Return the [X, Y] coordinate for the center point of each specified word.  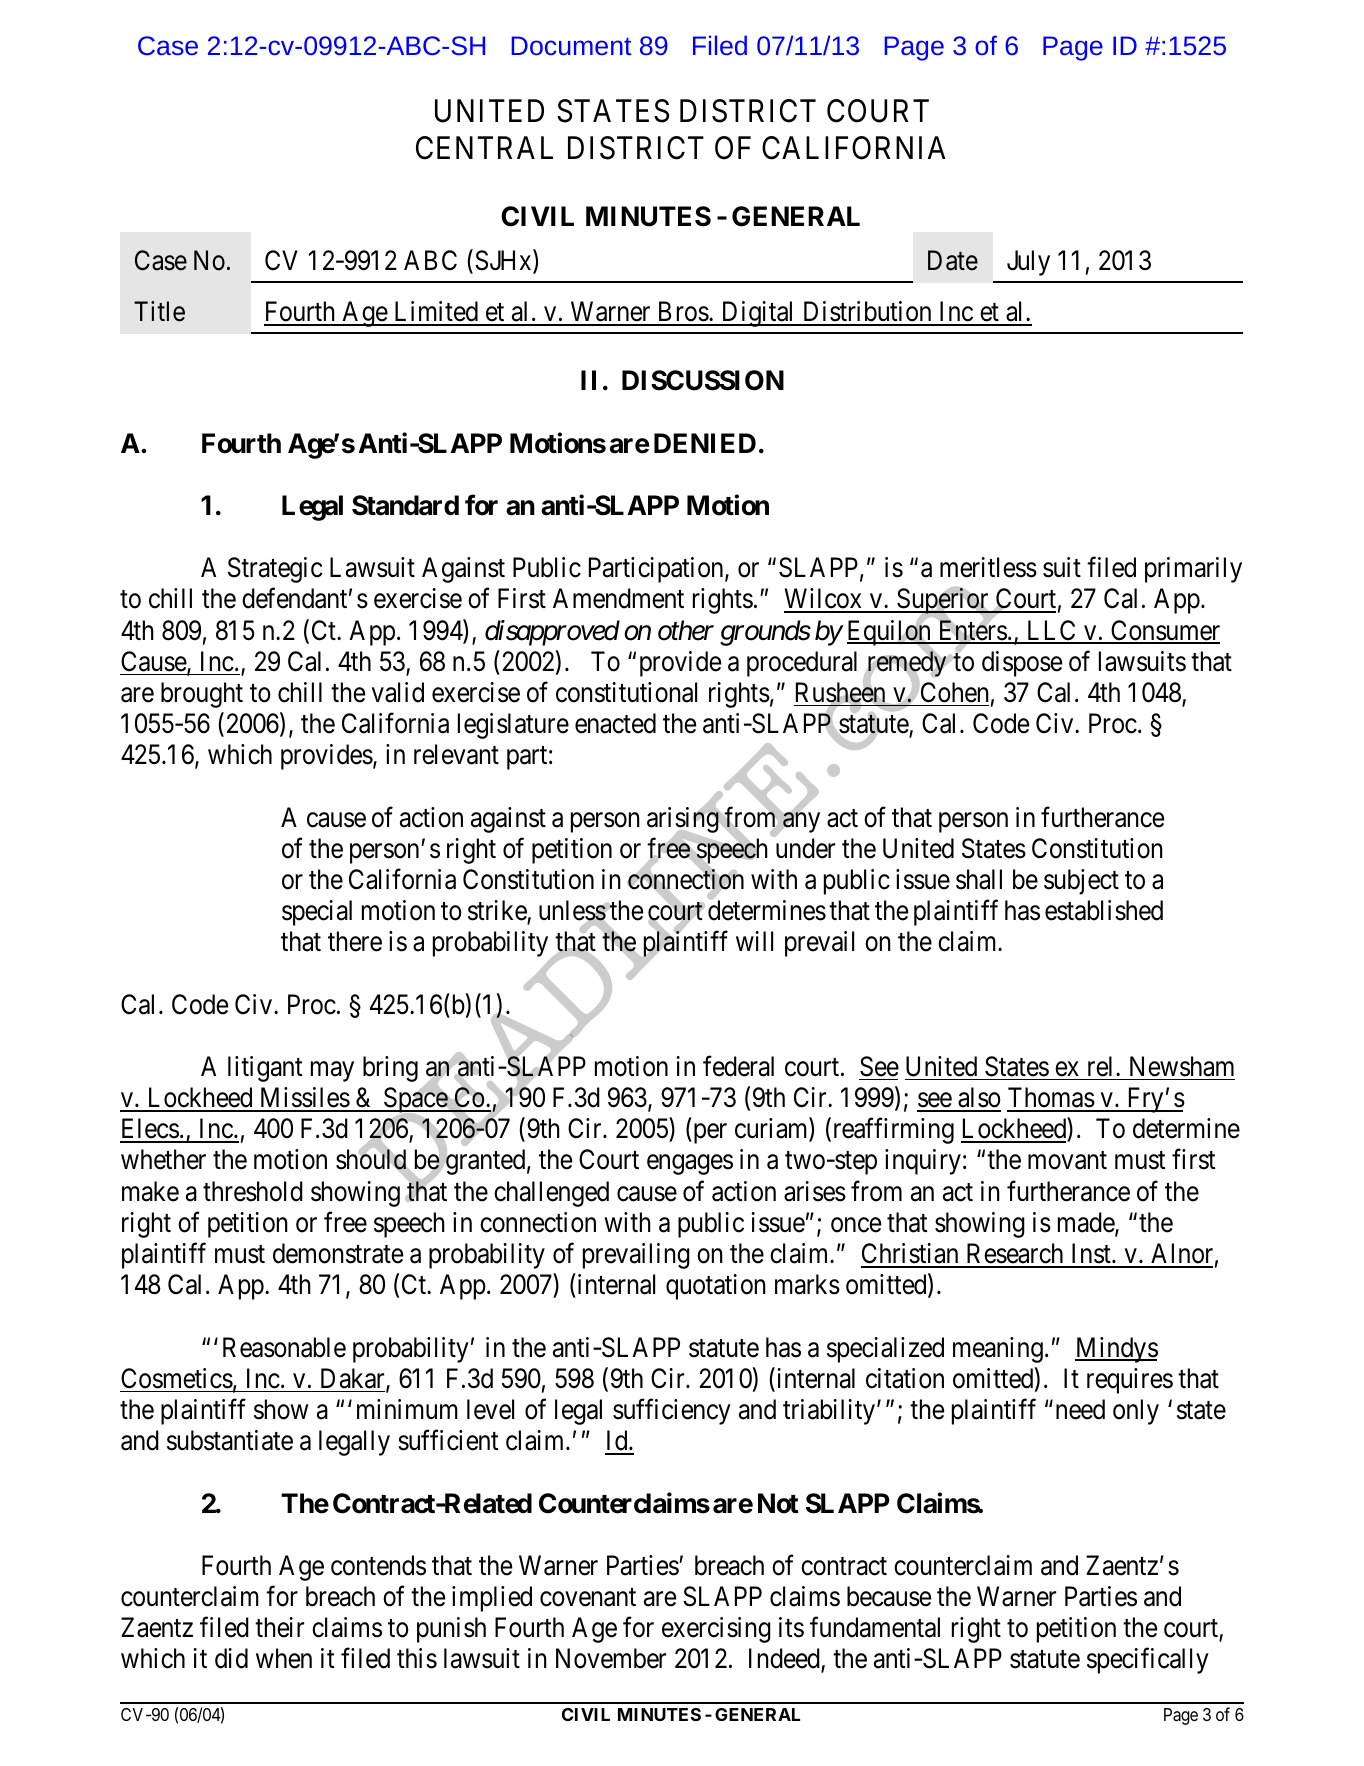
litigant [265, 1069]
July [1028, 263]
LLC [1051, 631]
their [279, 1627]
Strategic [275, 570]
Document [571, 45]
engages [690, 1165]
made [1087, 1223]
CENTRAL [484, 148]
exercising [716, 1630]
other [686, 630]
